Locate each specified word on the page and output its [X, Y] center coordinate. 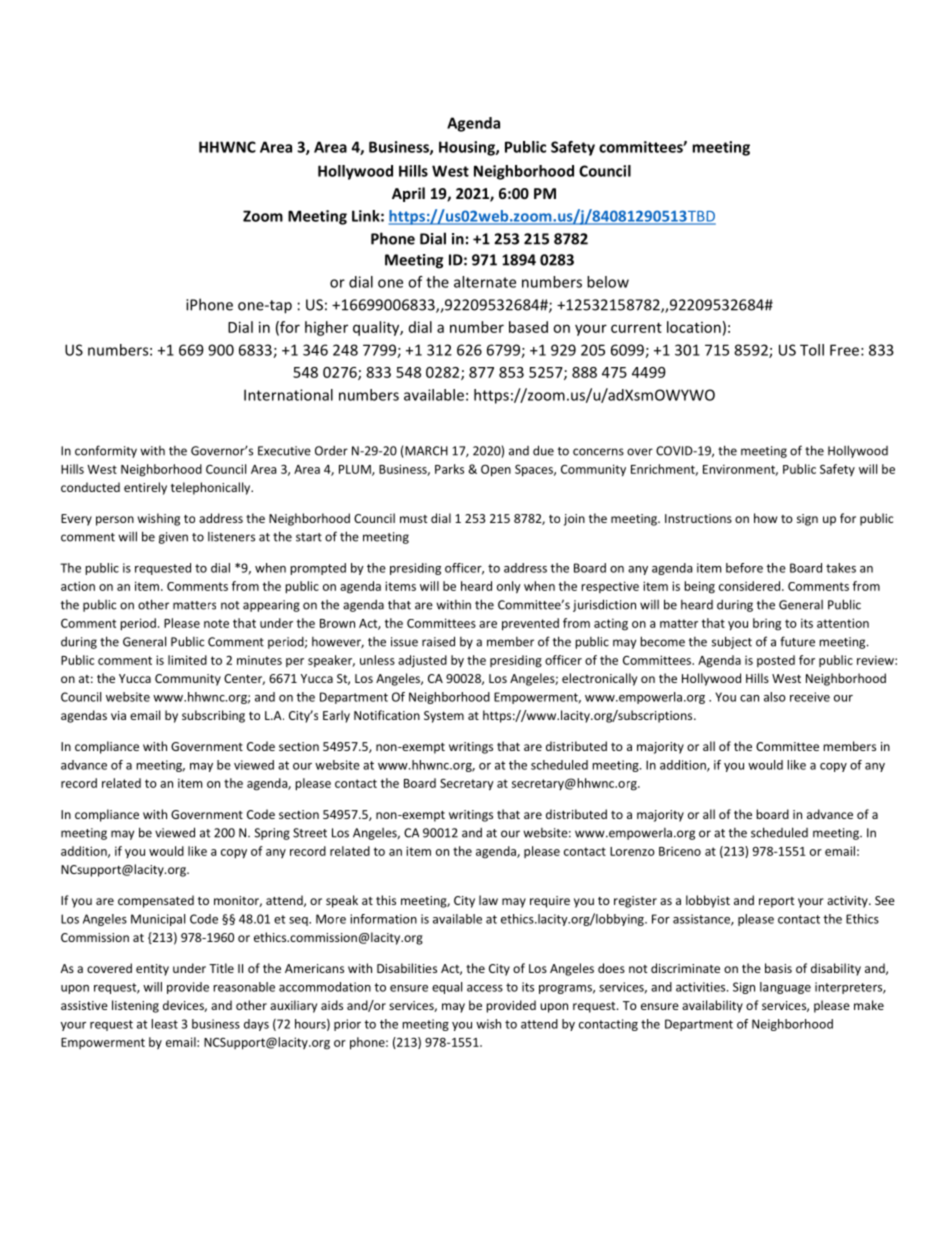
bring [767, 624]
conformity [106, 451]
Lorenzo [632, 851]
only [509, 587]
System [444, 717]
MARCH [425, 452]
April [408, 194]
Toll [812, 350]
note [216, 623]
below [608, 282]
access [485, 988]
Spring [272, 834]
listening [135, 1006]
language [785, 988]
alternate [485, 282]
